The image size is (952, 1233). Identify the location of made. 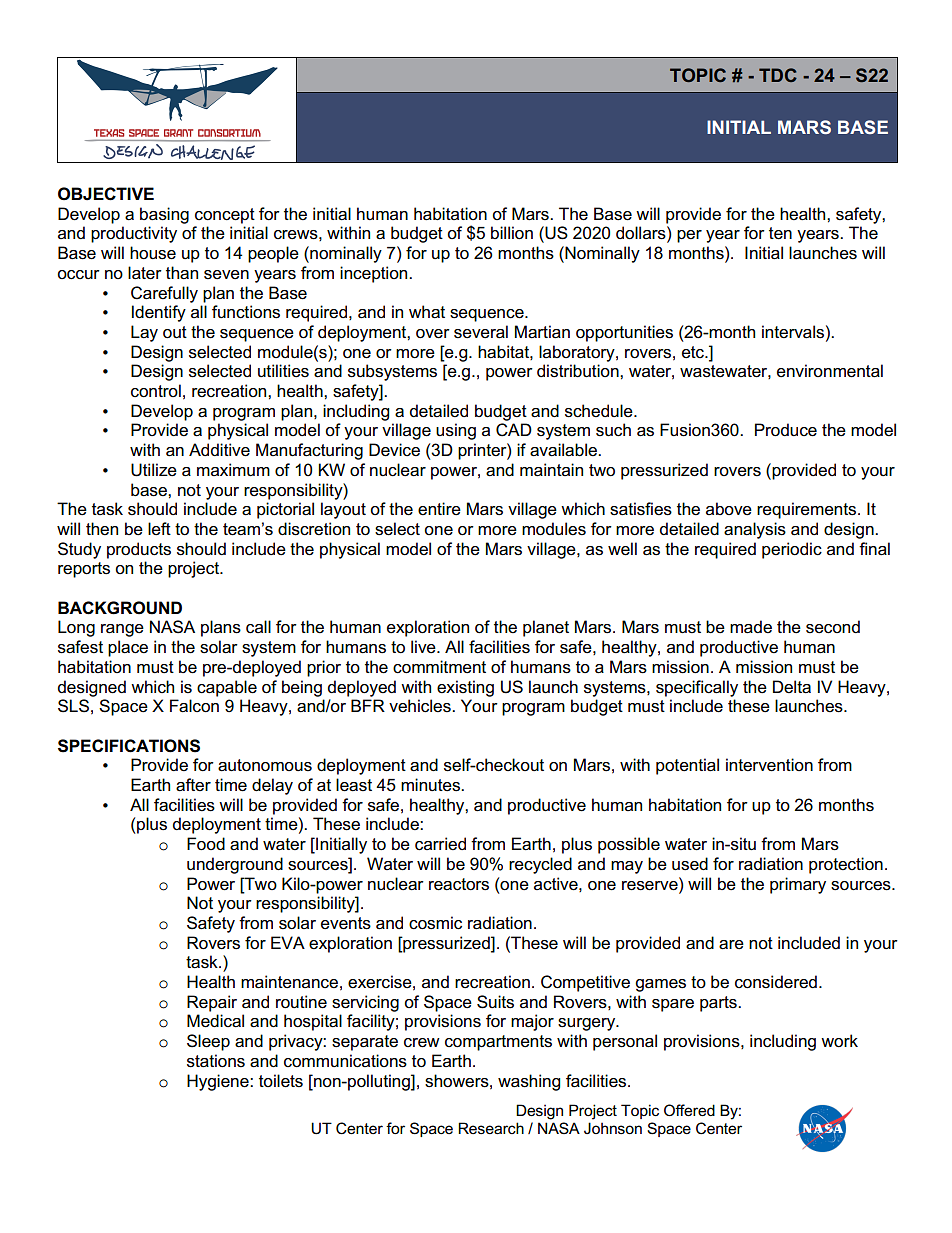
(751, 627).
